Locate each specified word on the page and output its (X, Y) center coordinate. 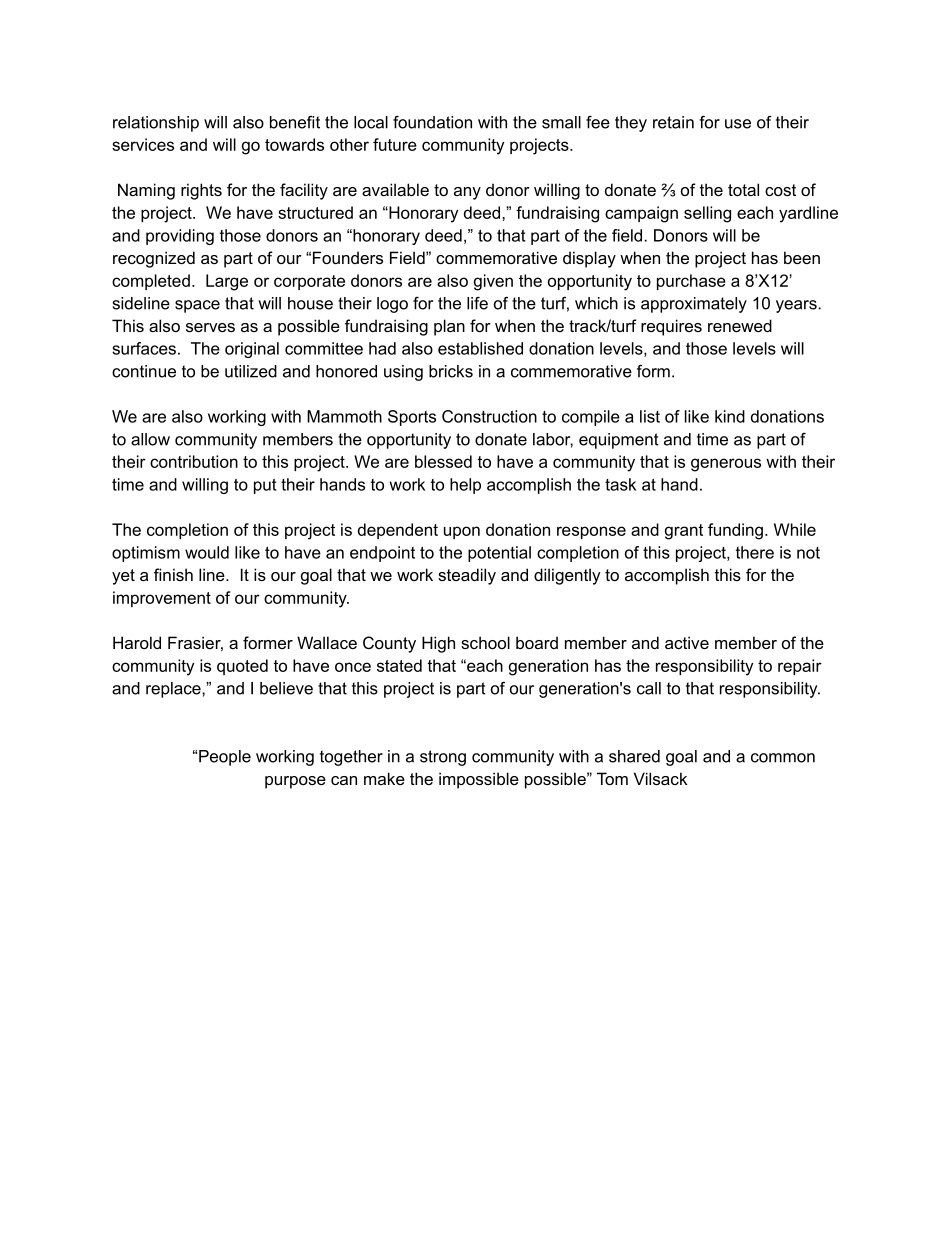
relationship (156, 124)
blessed (443, 461)
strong (443, 758)
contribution (194, 461)
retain (673, 122)
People (225, 758)
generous (726, 465)
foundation (432, 122)
